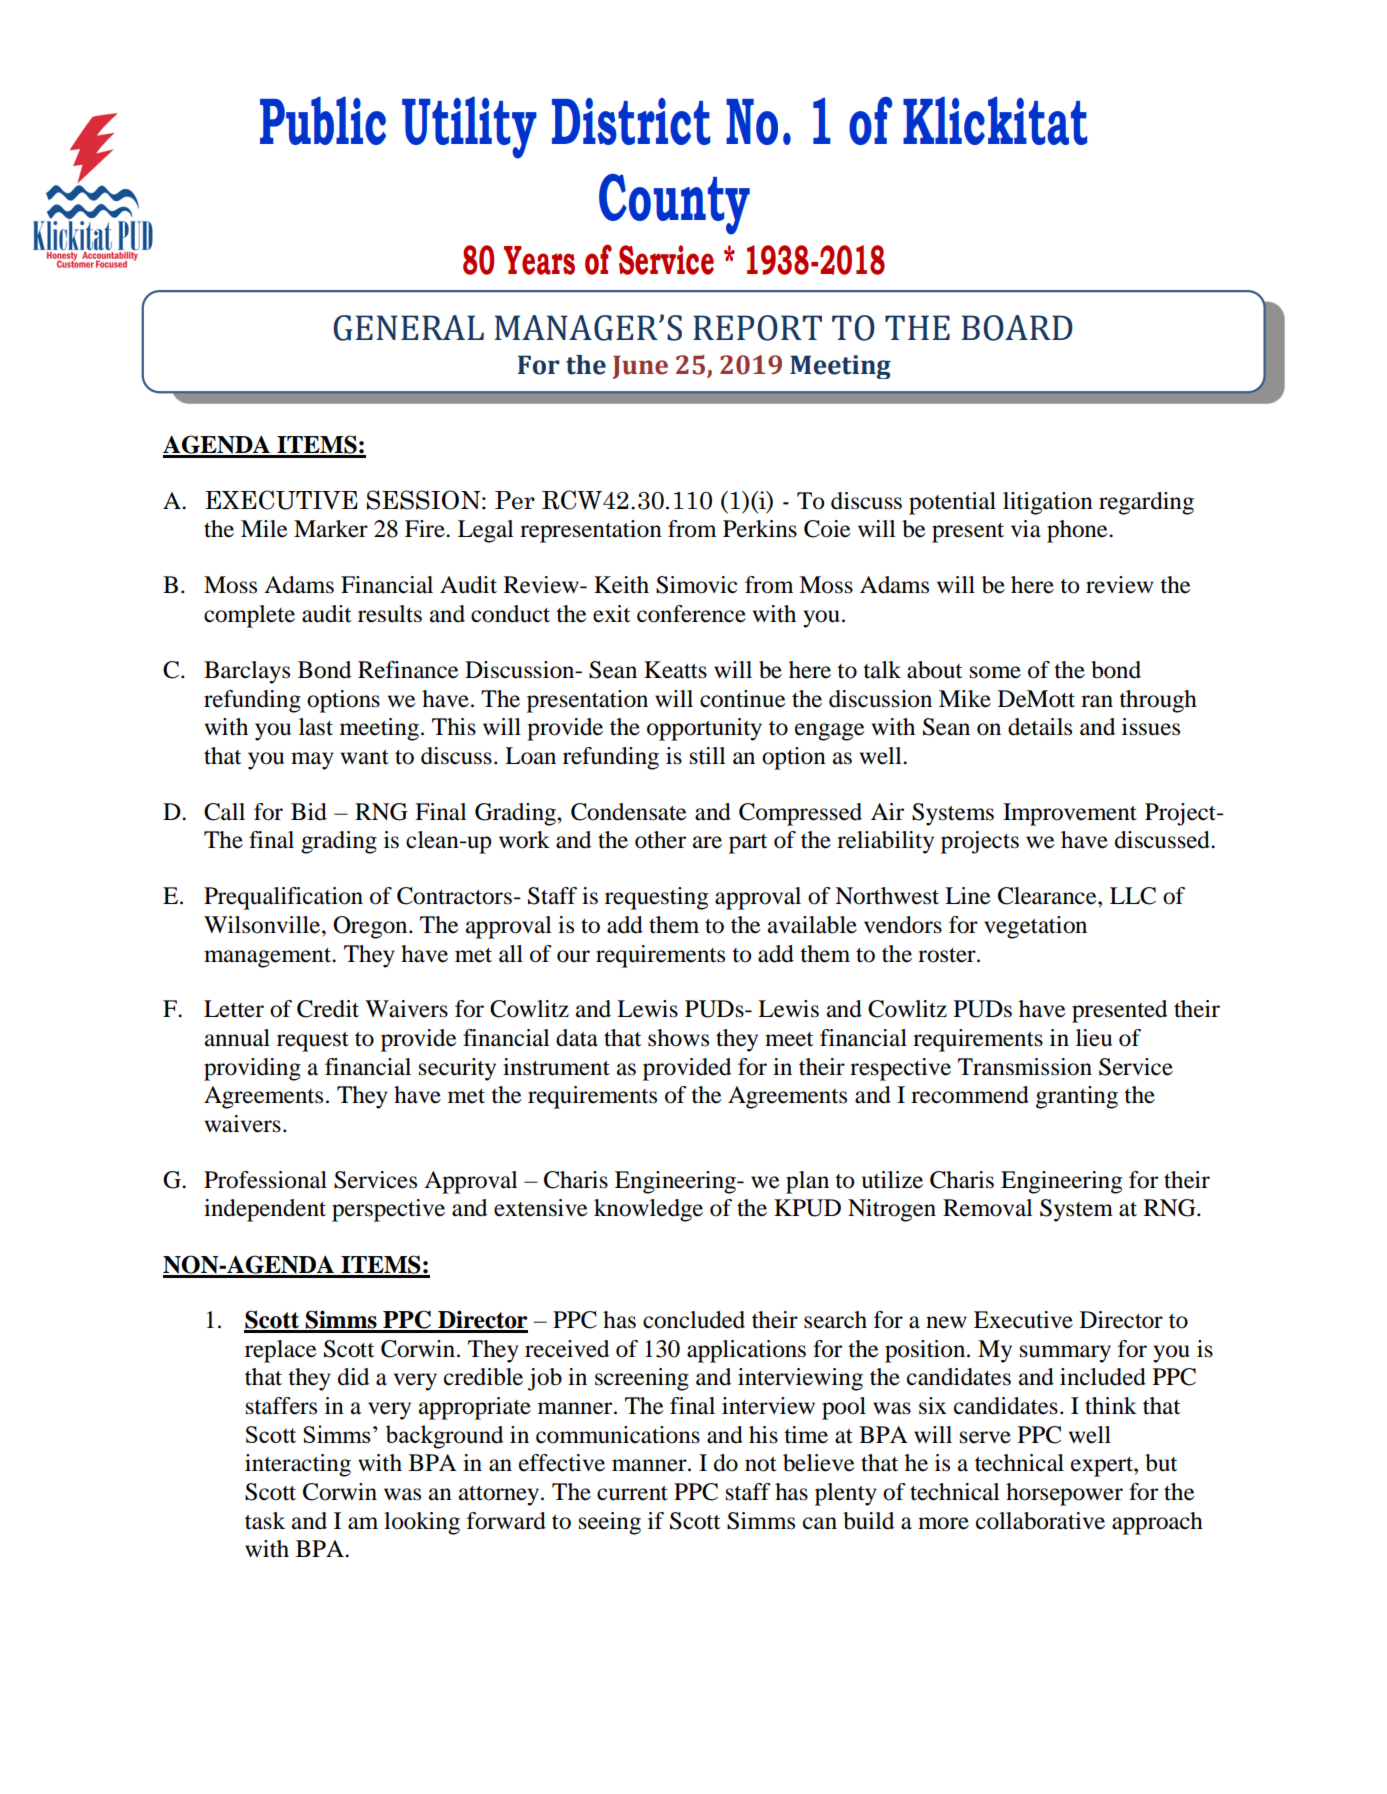 This screenshot has width=1387, height=1794. What do you see at coordinates (1064, 1494) in the screenshot?
I see `horsepower` at bounding box center [1064, 1494].
